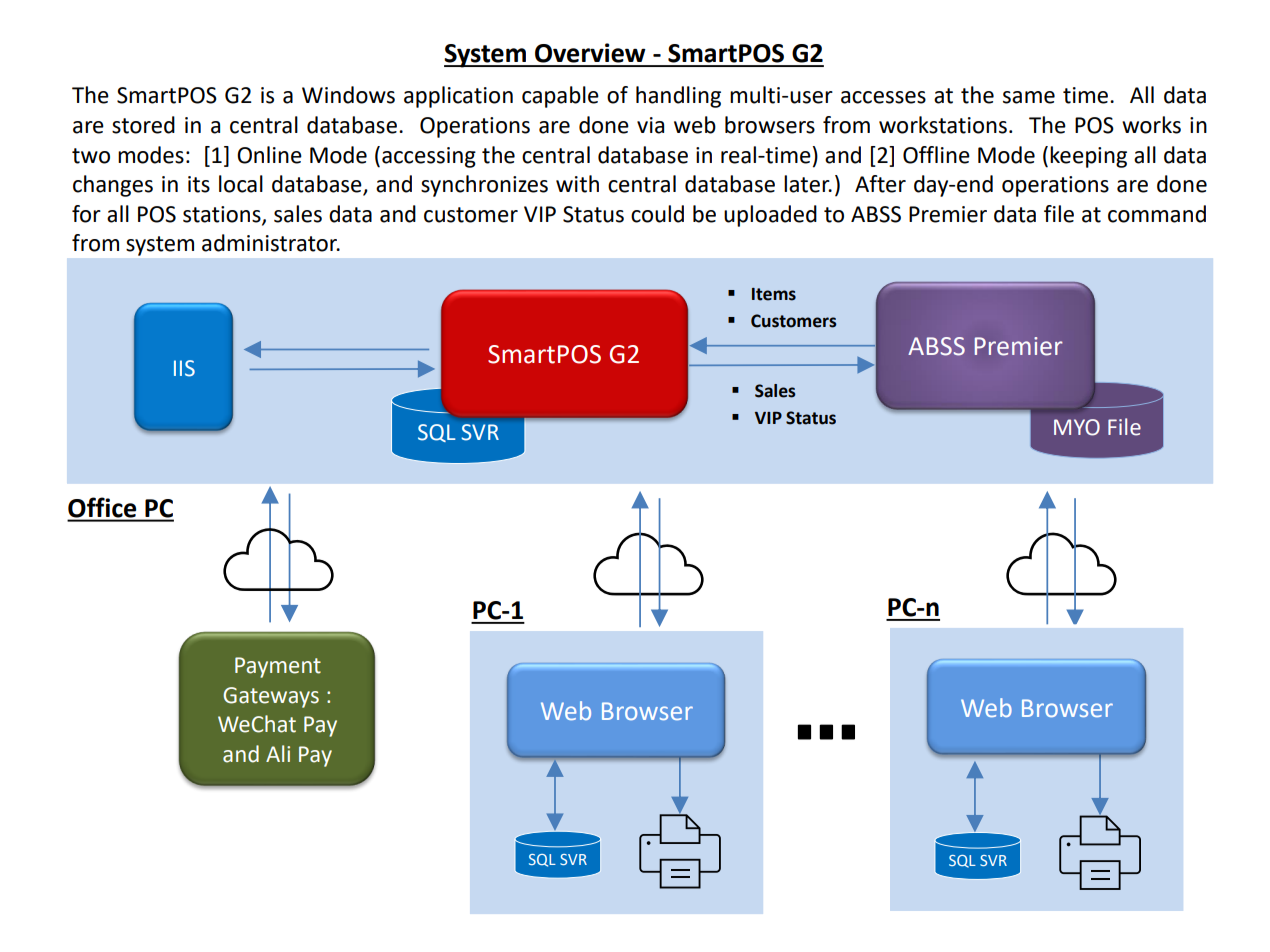 This screenshot has width=1270, height=952. What do you see at coordinates (86, 214) in the screenshot?
I see `for` at bounding box center [86, 214].
